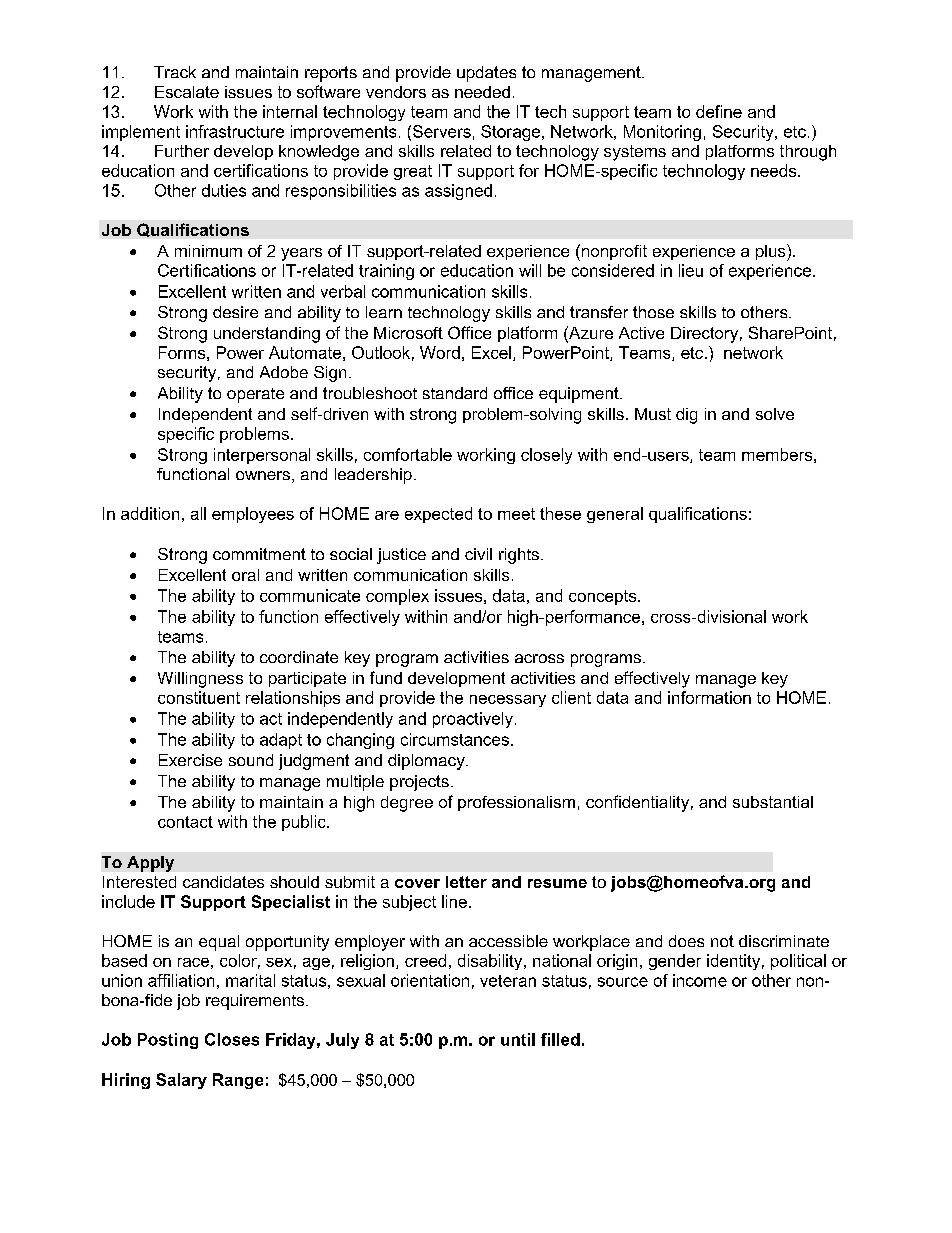 Image resolution: width=952 pixels, height=1233 pixels. I want to click on until, so click(518, 1039).
